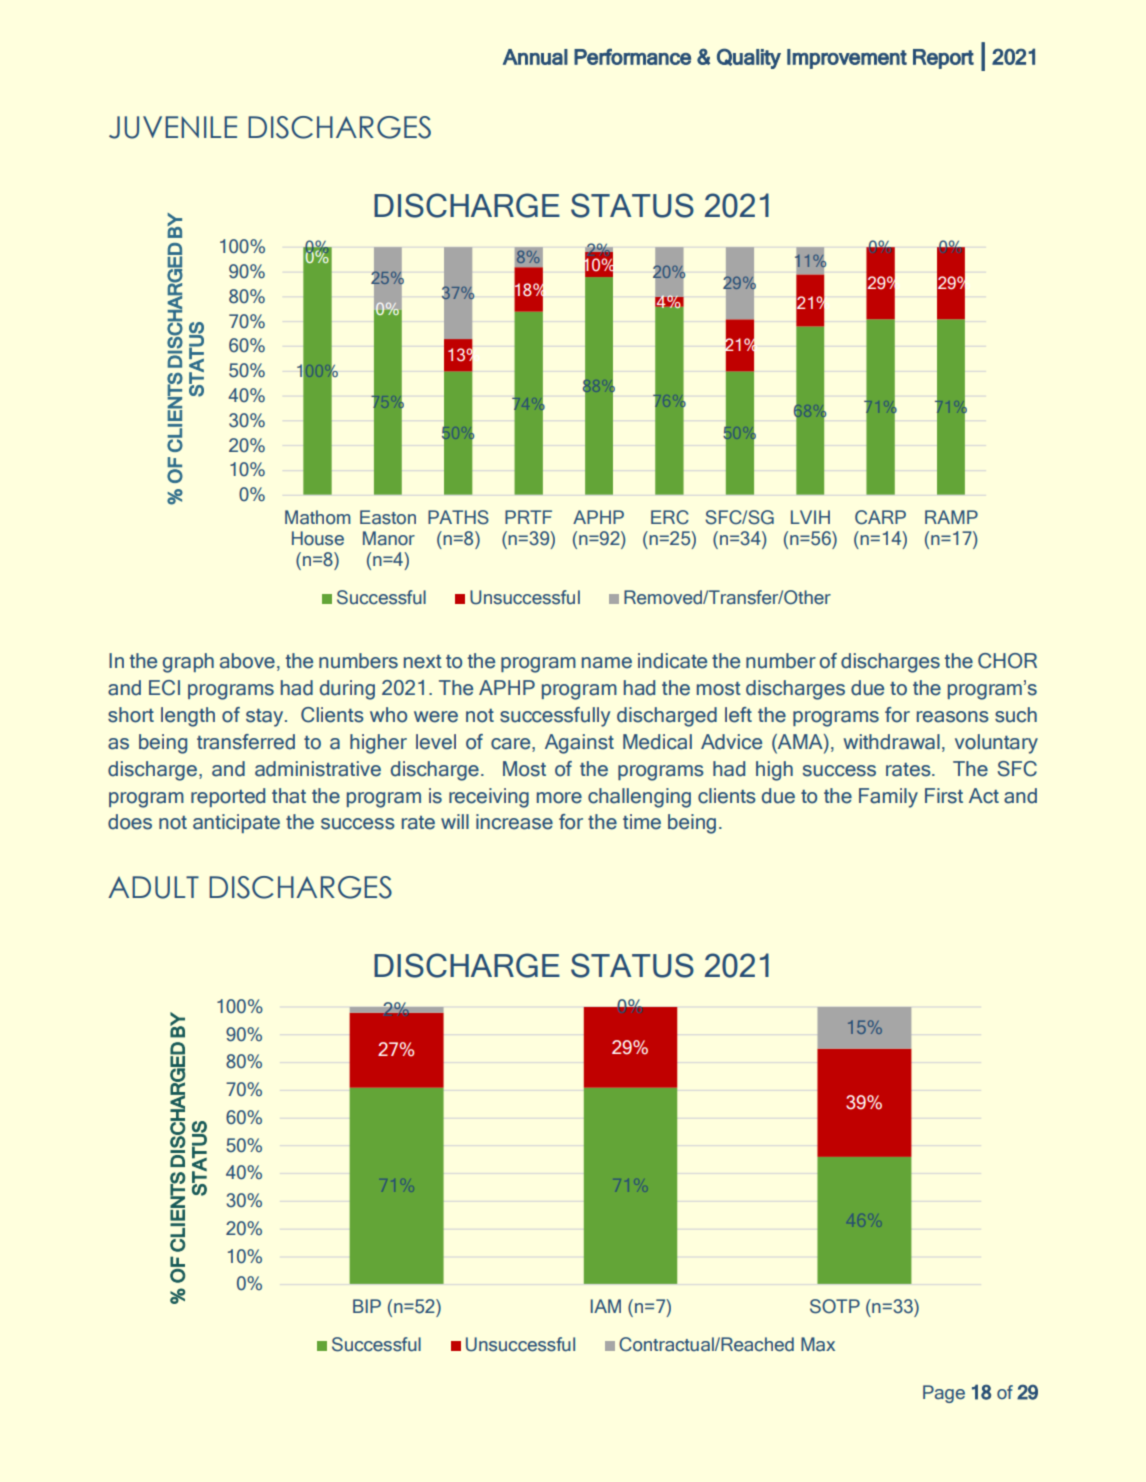  Describe the element at coordinates (606, 1306) in the document. I see `IAM` at that location.
